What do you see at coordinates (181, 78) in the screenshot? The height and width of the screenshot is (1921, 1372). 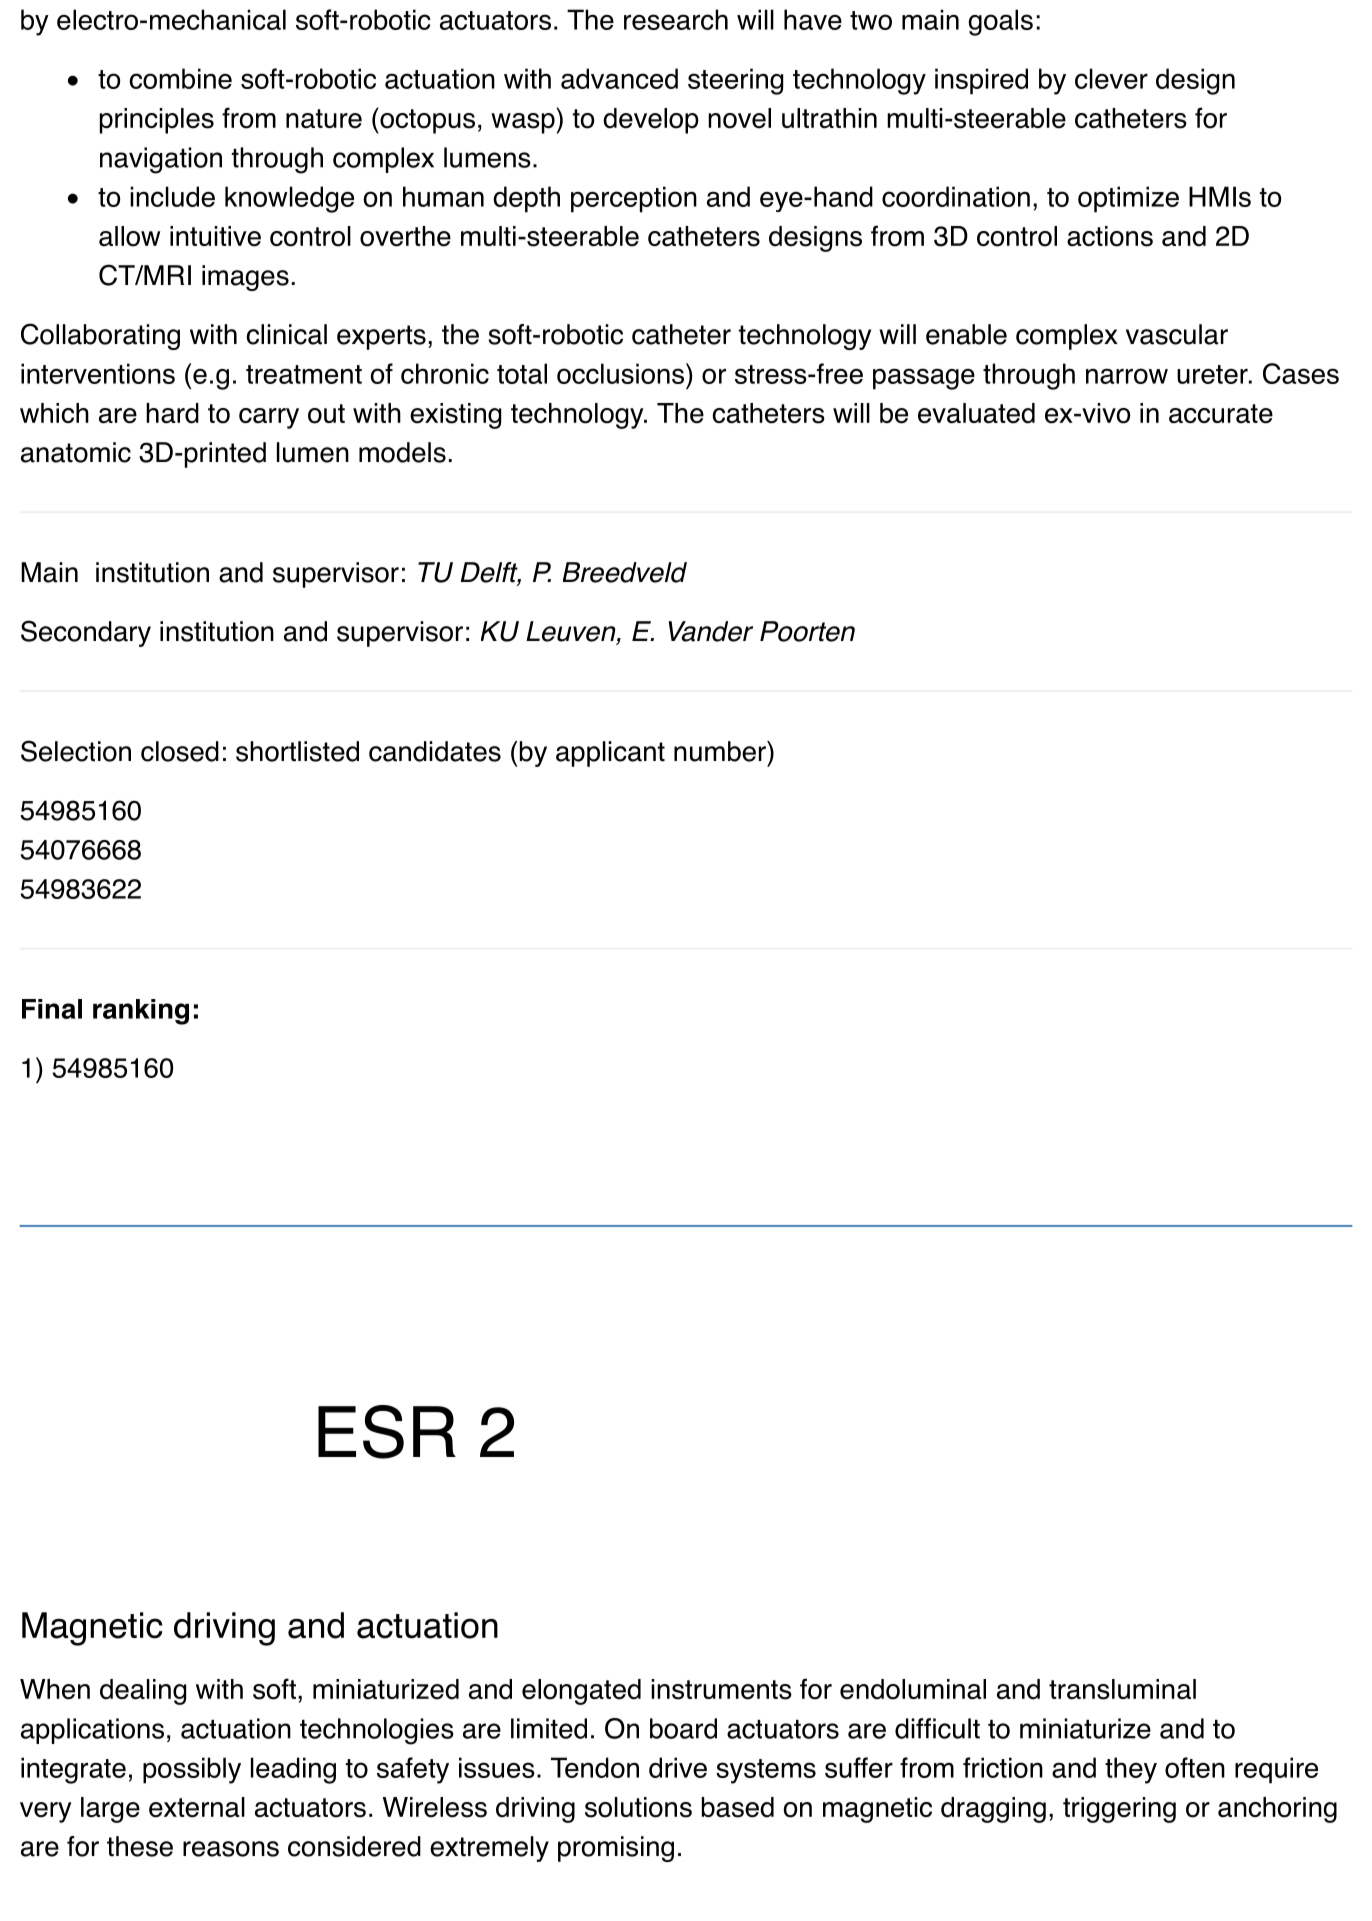 I see `combine` at bounding box center [181, 78].
